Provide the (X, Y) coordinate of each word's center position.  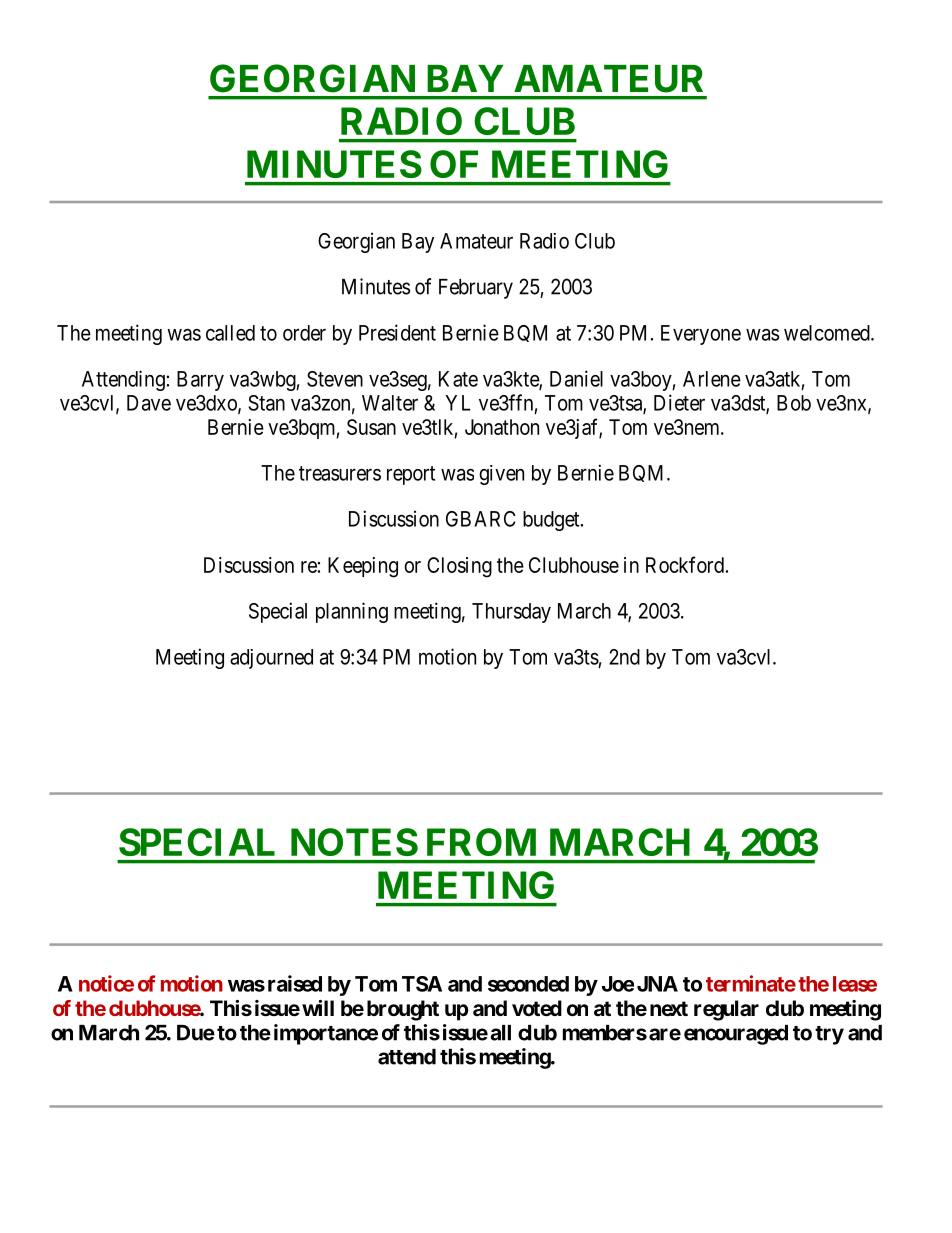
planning (352, 612)
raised (295, 983)
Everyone (701, 335)
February (476, 289)
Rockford (685, 564)
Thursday (511, 613)
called (230, 333)
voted (537, 1008)
